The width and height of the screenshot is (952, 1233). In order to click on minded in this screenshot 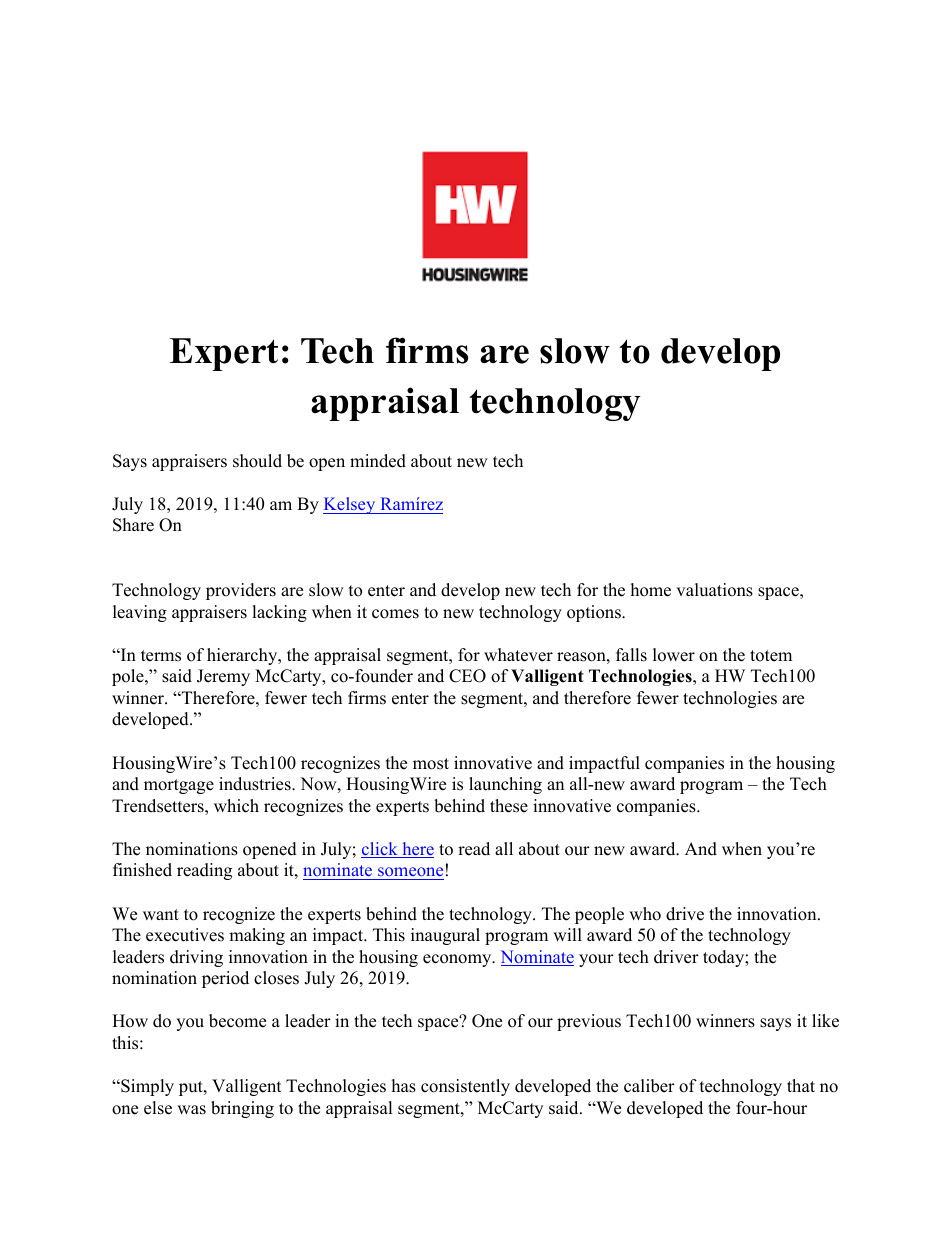, I will do `click(378, 461)`.
